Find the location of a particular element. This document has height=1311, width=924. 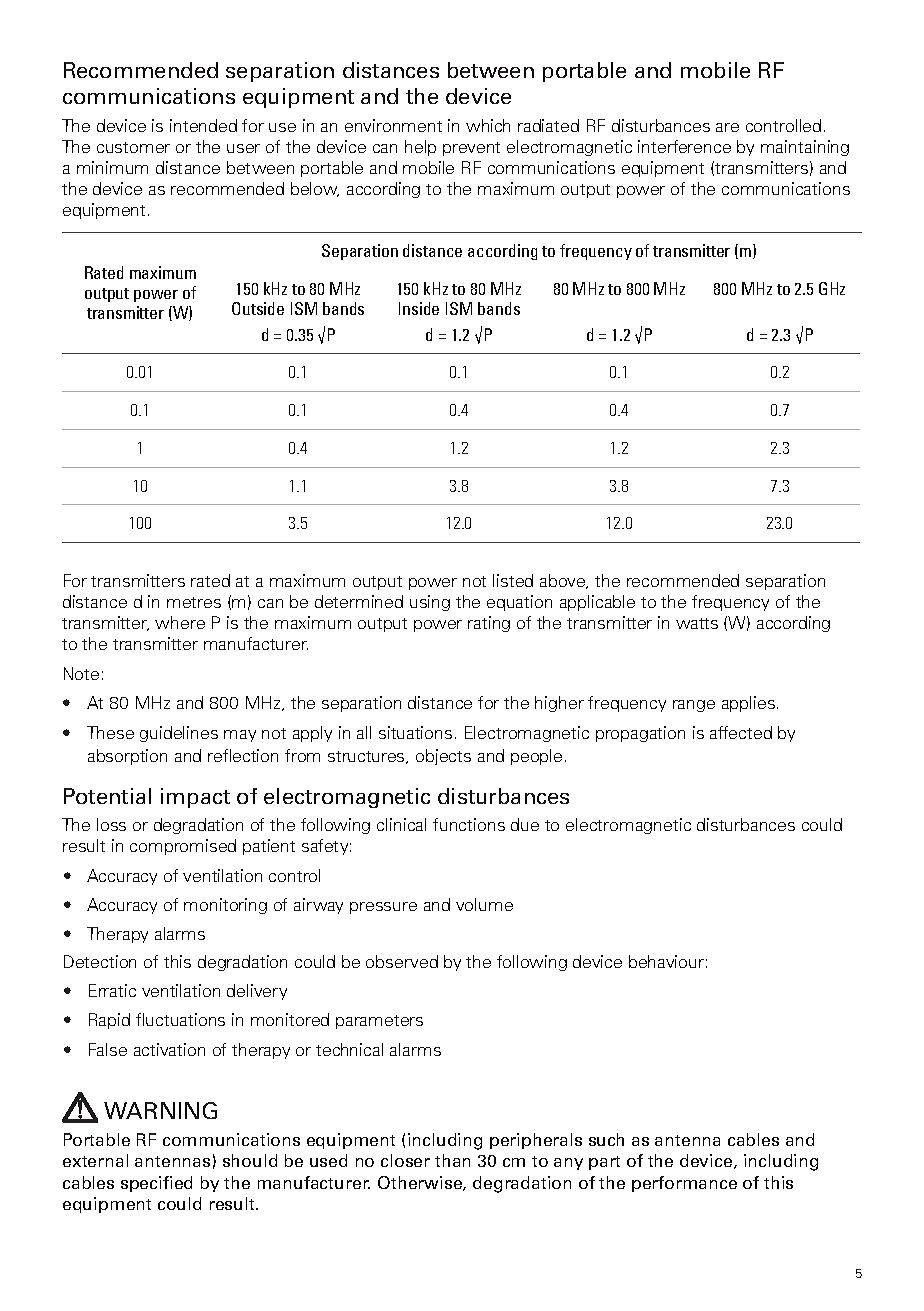

customer is located at coordinates (133, 147).
